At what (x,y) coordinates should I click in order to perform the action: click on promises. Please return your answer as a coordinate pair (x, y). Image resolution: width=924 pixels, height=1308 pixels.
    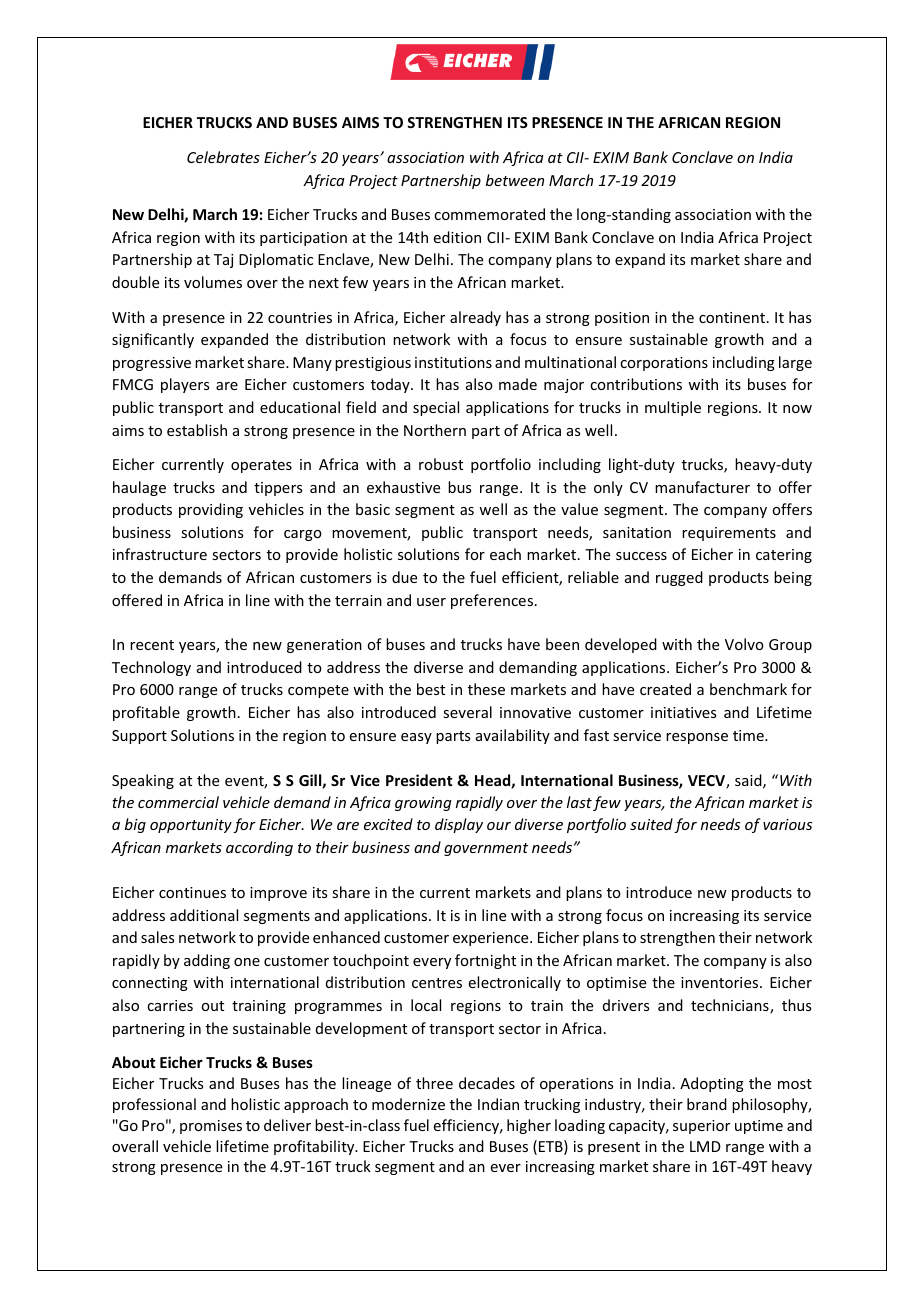
    Looking at the image, I should click on (211, 1127).
